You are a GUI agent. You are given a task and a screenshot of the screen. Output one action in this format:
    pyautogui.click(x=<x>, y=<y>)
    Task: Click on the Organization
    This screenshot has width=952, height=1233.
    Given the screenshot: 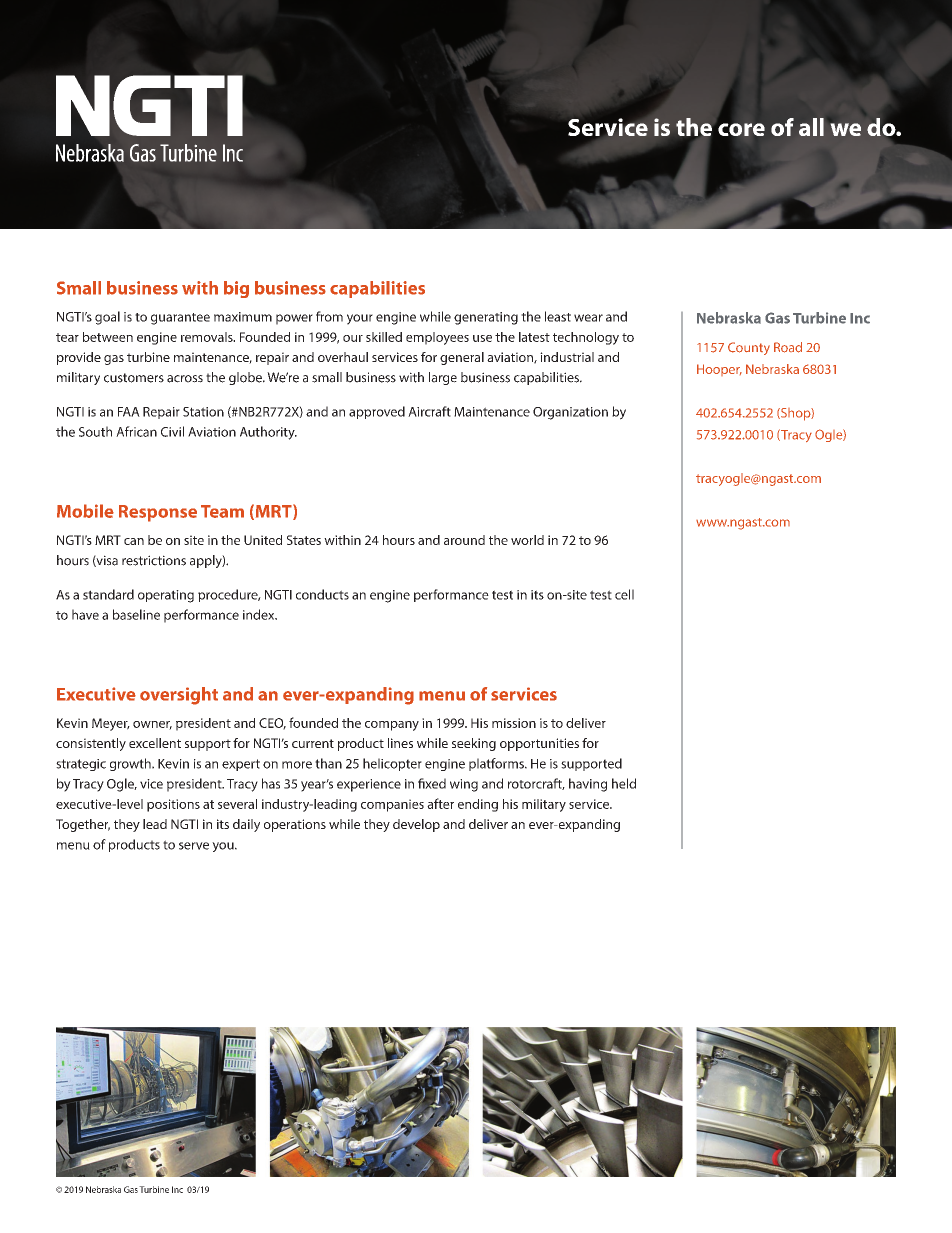 What is the action you would take?
    pyautogui.click(x=570, y=413)
